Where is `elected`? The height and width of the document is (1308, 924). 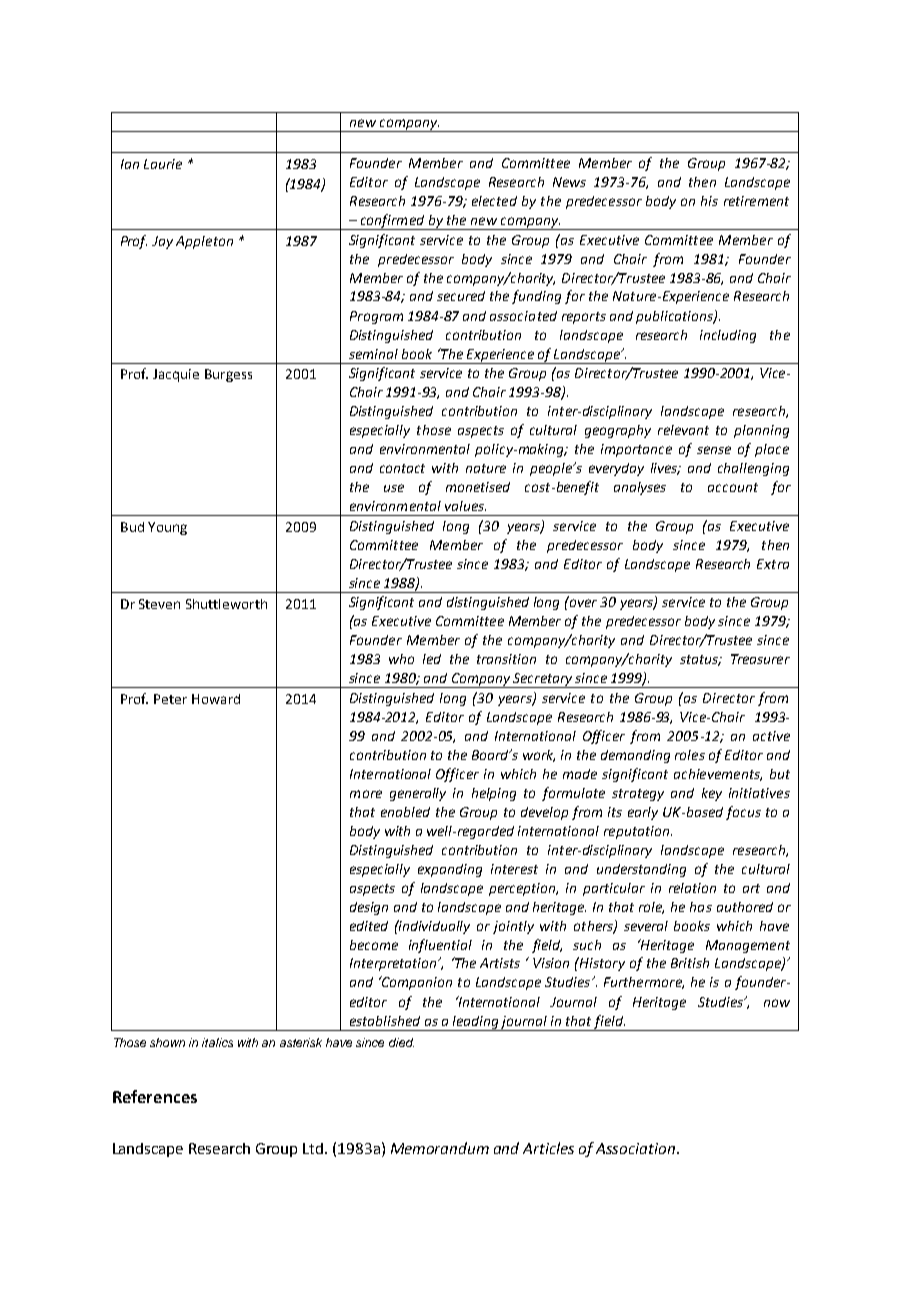 elected is located at coordinates (494, 201).
